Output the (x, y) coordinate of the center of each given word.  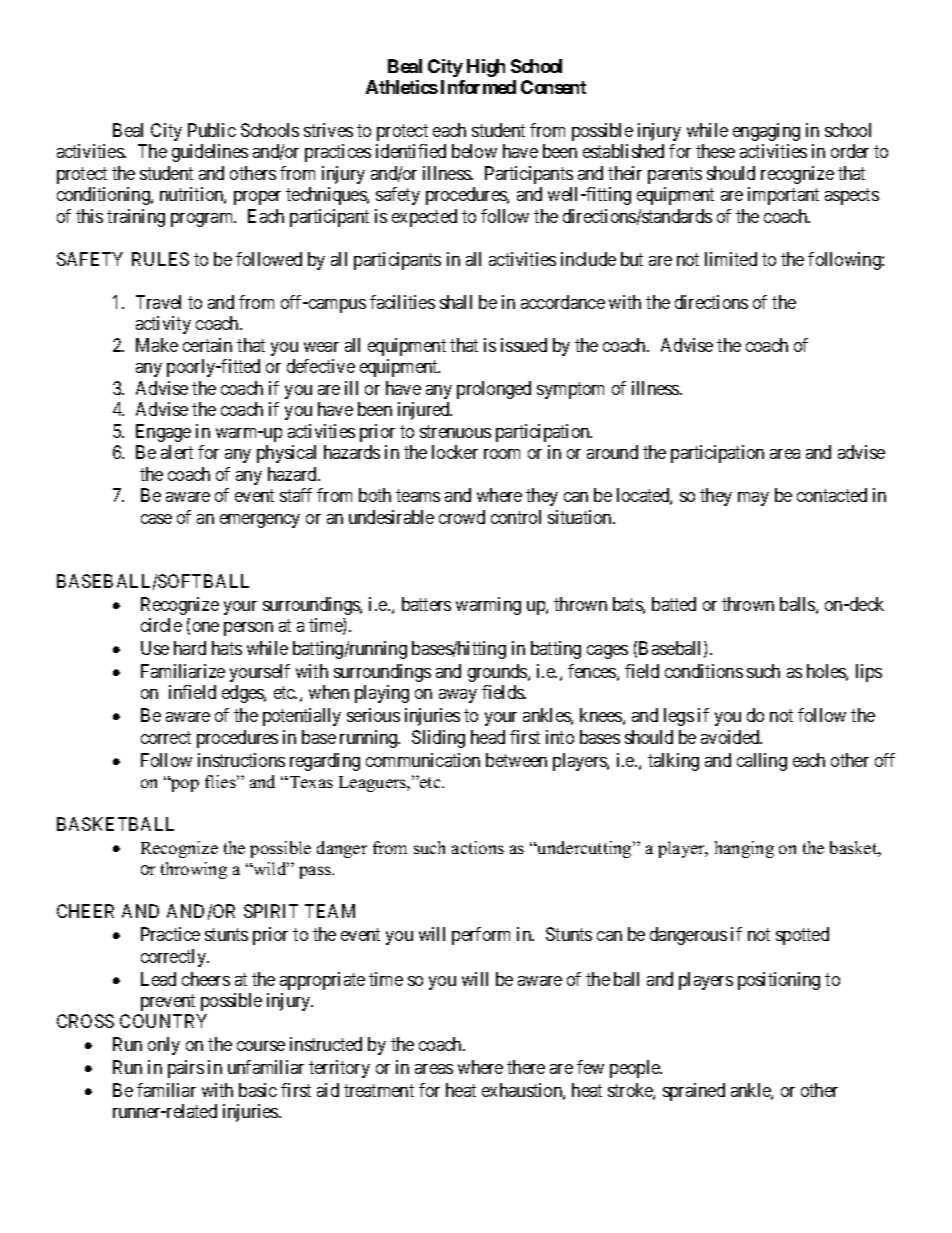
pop (184, 785)
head (488, 737)
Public (212, 130)
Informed (478, 87)
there (526, 1067)
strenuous (455, 431)
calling (762, 762)
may (753, 499)
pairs (186, 1069)
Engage (163, 433)
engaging (766, 132)
